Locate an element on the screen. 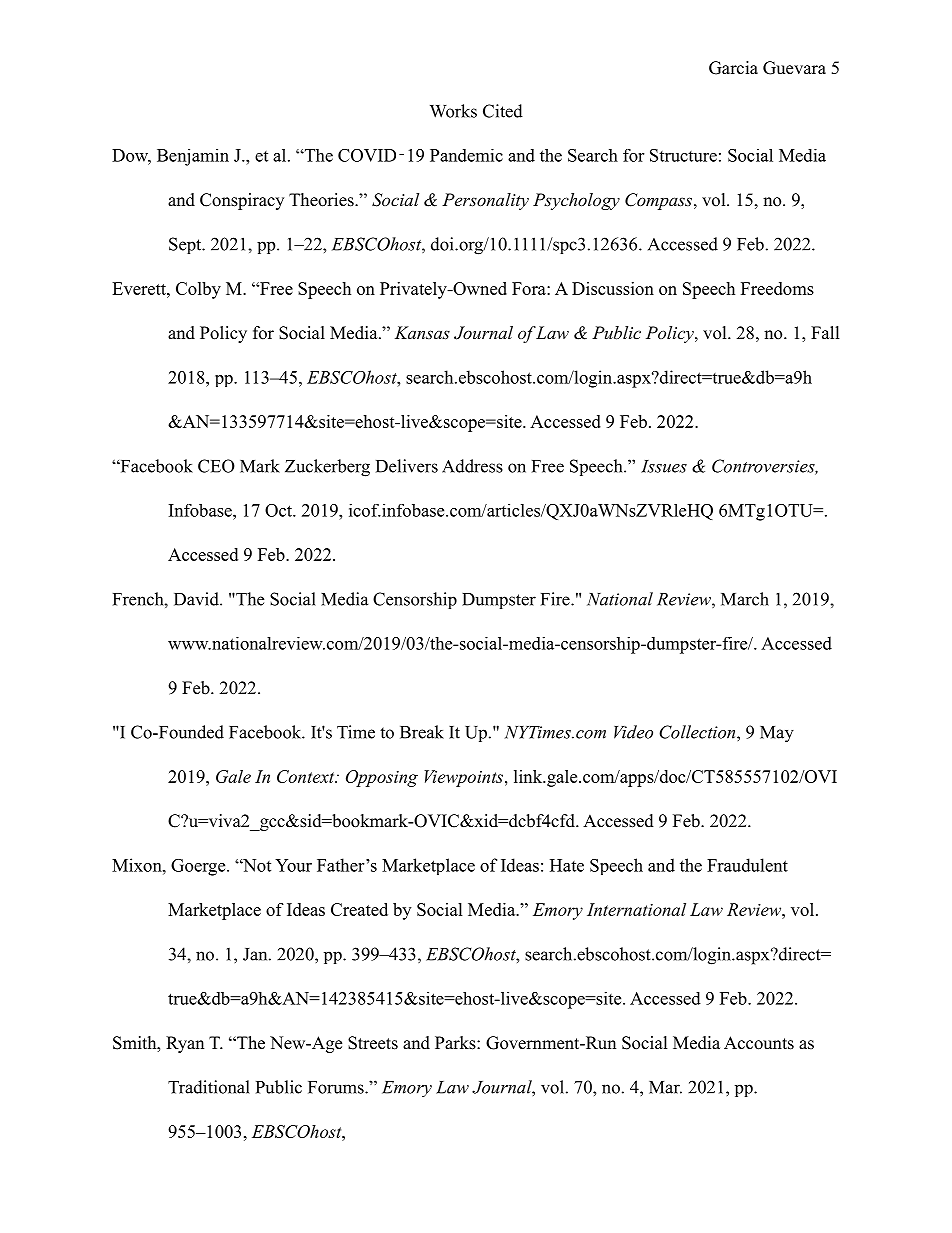 The height and width of the screenshot is (1233, 952). Oct is located at coordinates (279, 510).
